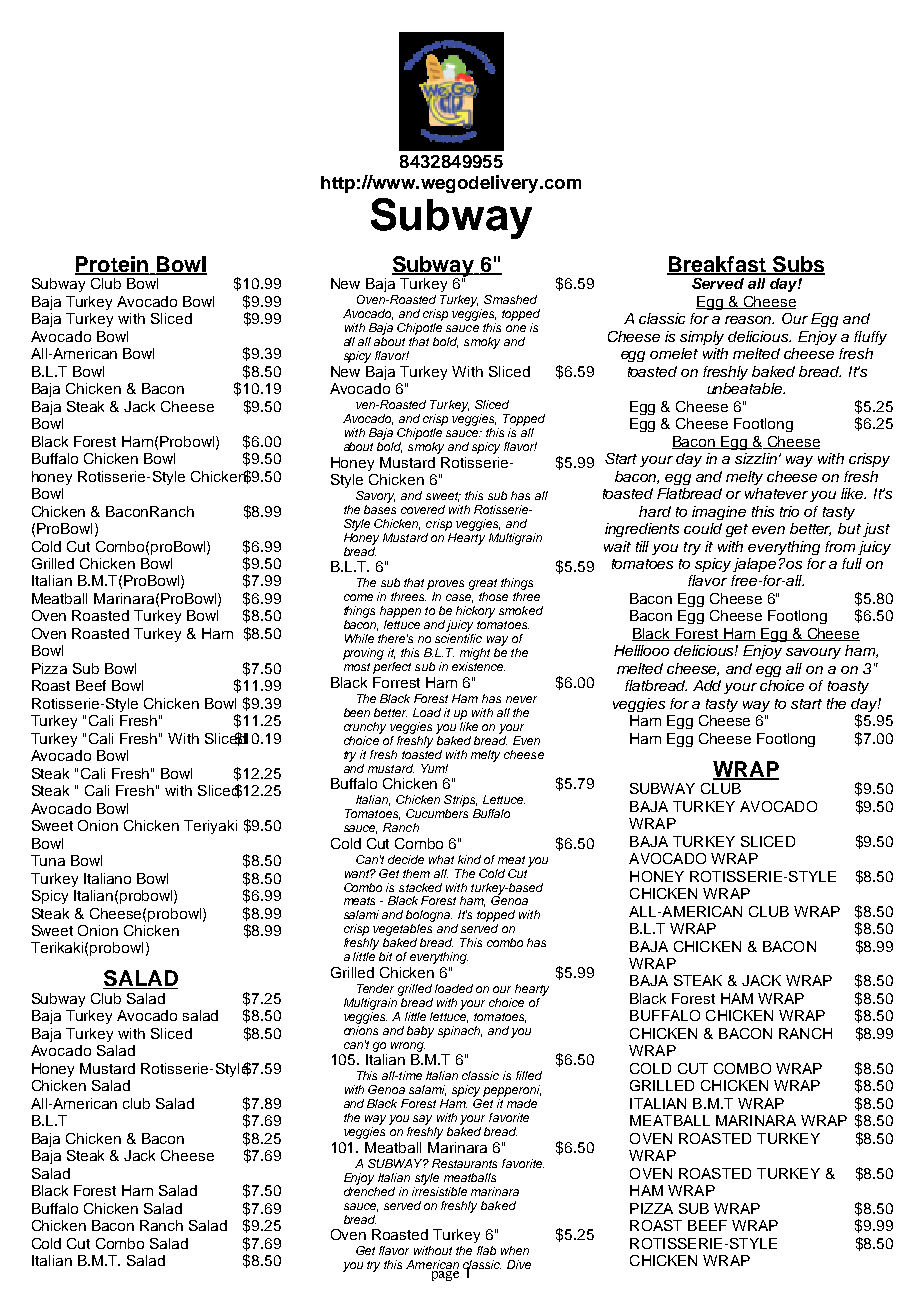  I want to click on covered, so click(423, 509).
